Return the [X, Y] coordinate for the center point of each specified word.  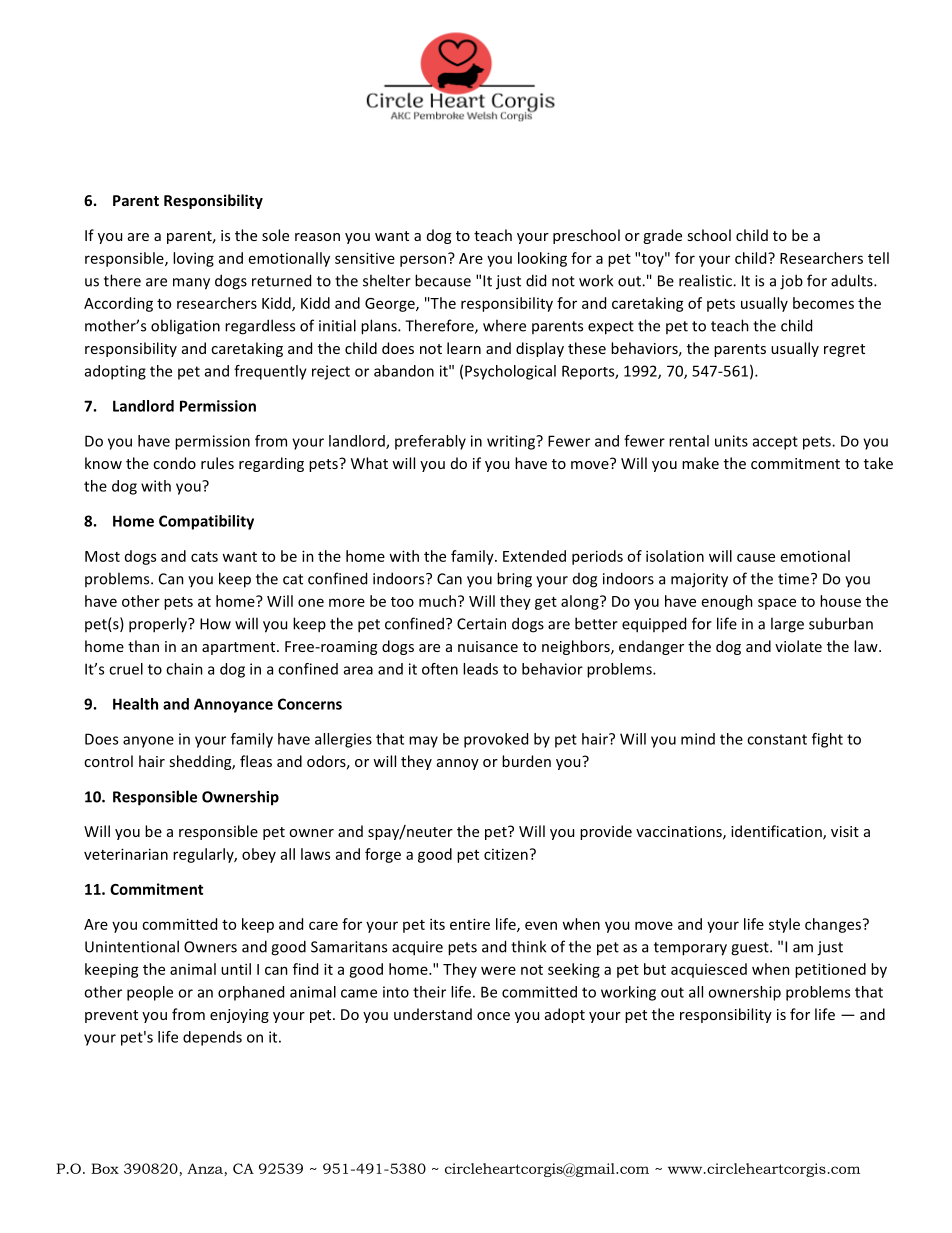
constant [777, 739]
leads [480, 669]
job [791, 282]
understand [433, 1014]
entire [470, 924]
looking [542, 259]
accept [775, 443]
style [784, 925]
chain [184, 669]
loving [193, 259]
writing [512, 442]
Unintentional [132, 946]
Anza [205, 1168]
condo [174, 463]
